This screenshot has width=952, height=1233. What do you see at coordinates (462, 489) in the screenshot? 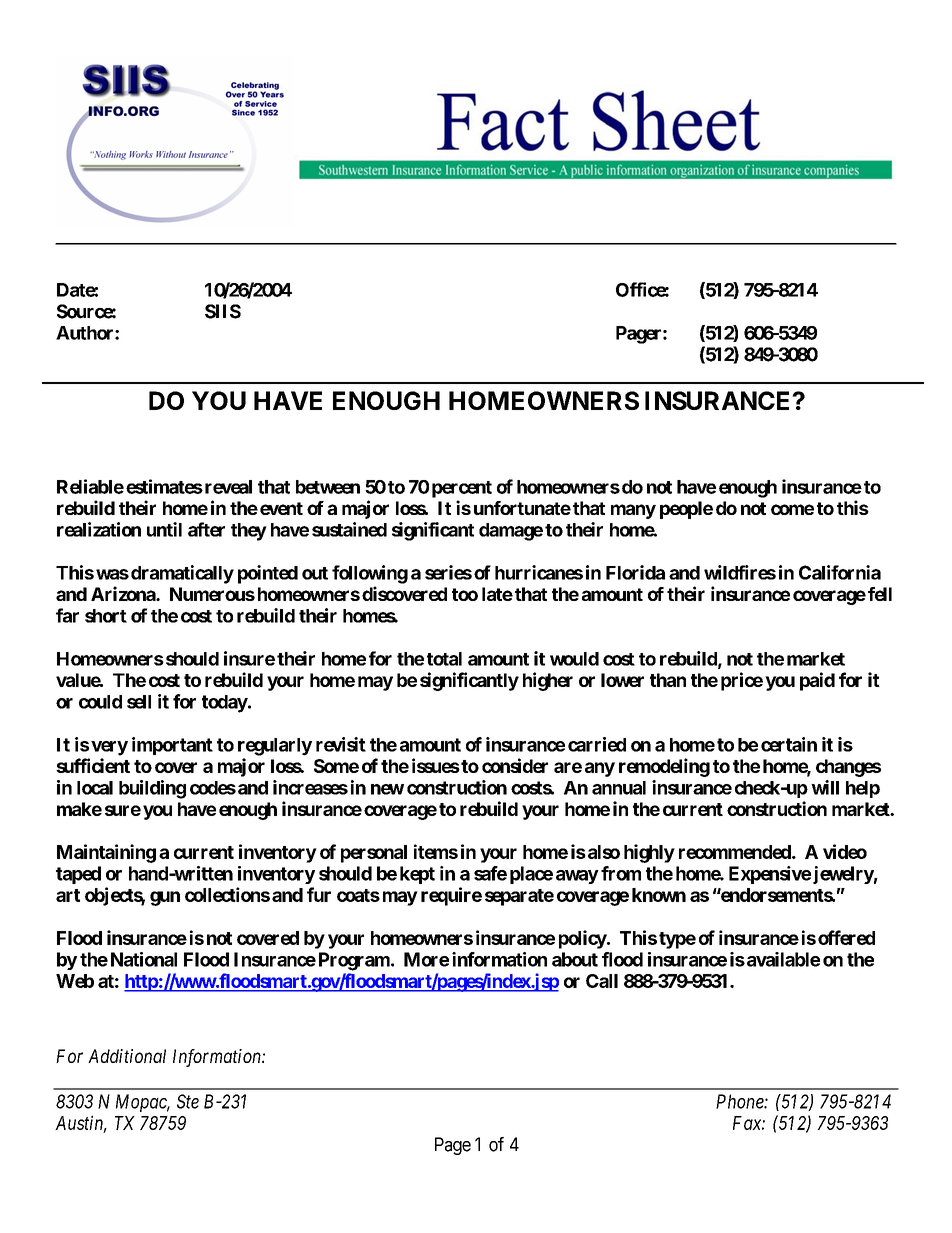
I see `percent` at bounding box center [462, 489].
